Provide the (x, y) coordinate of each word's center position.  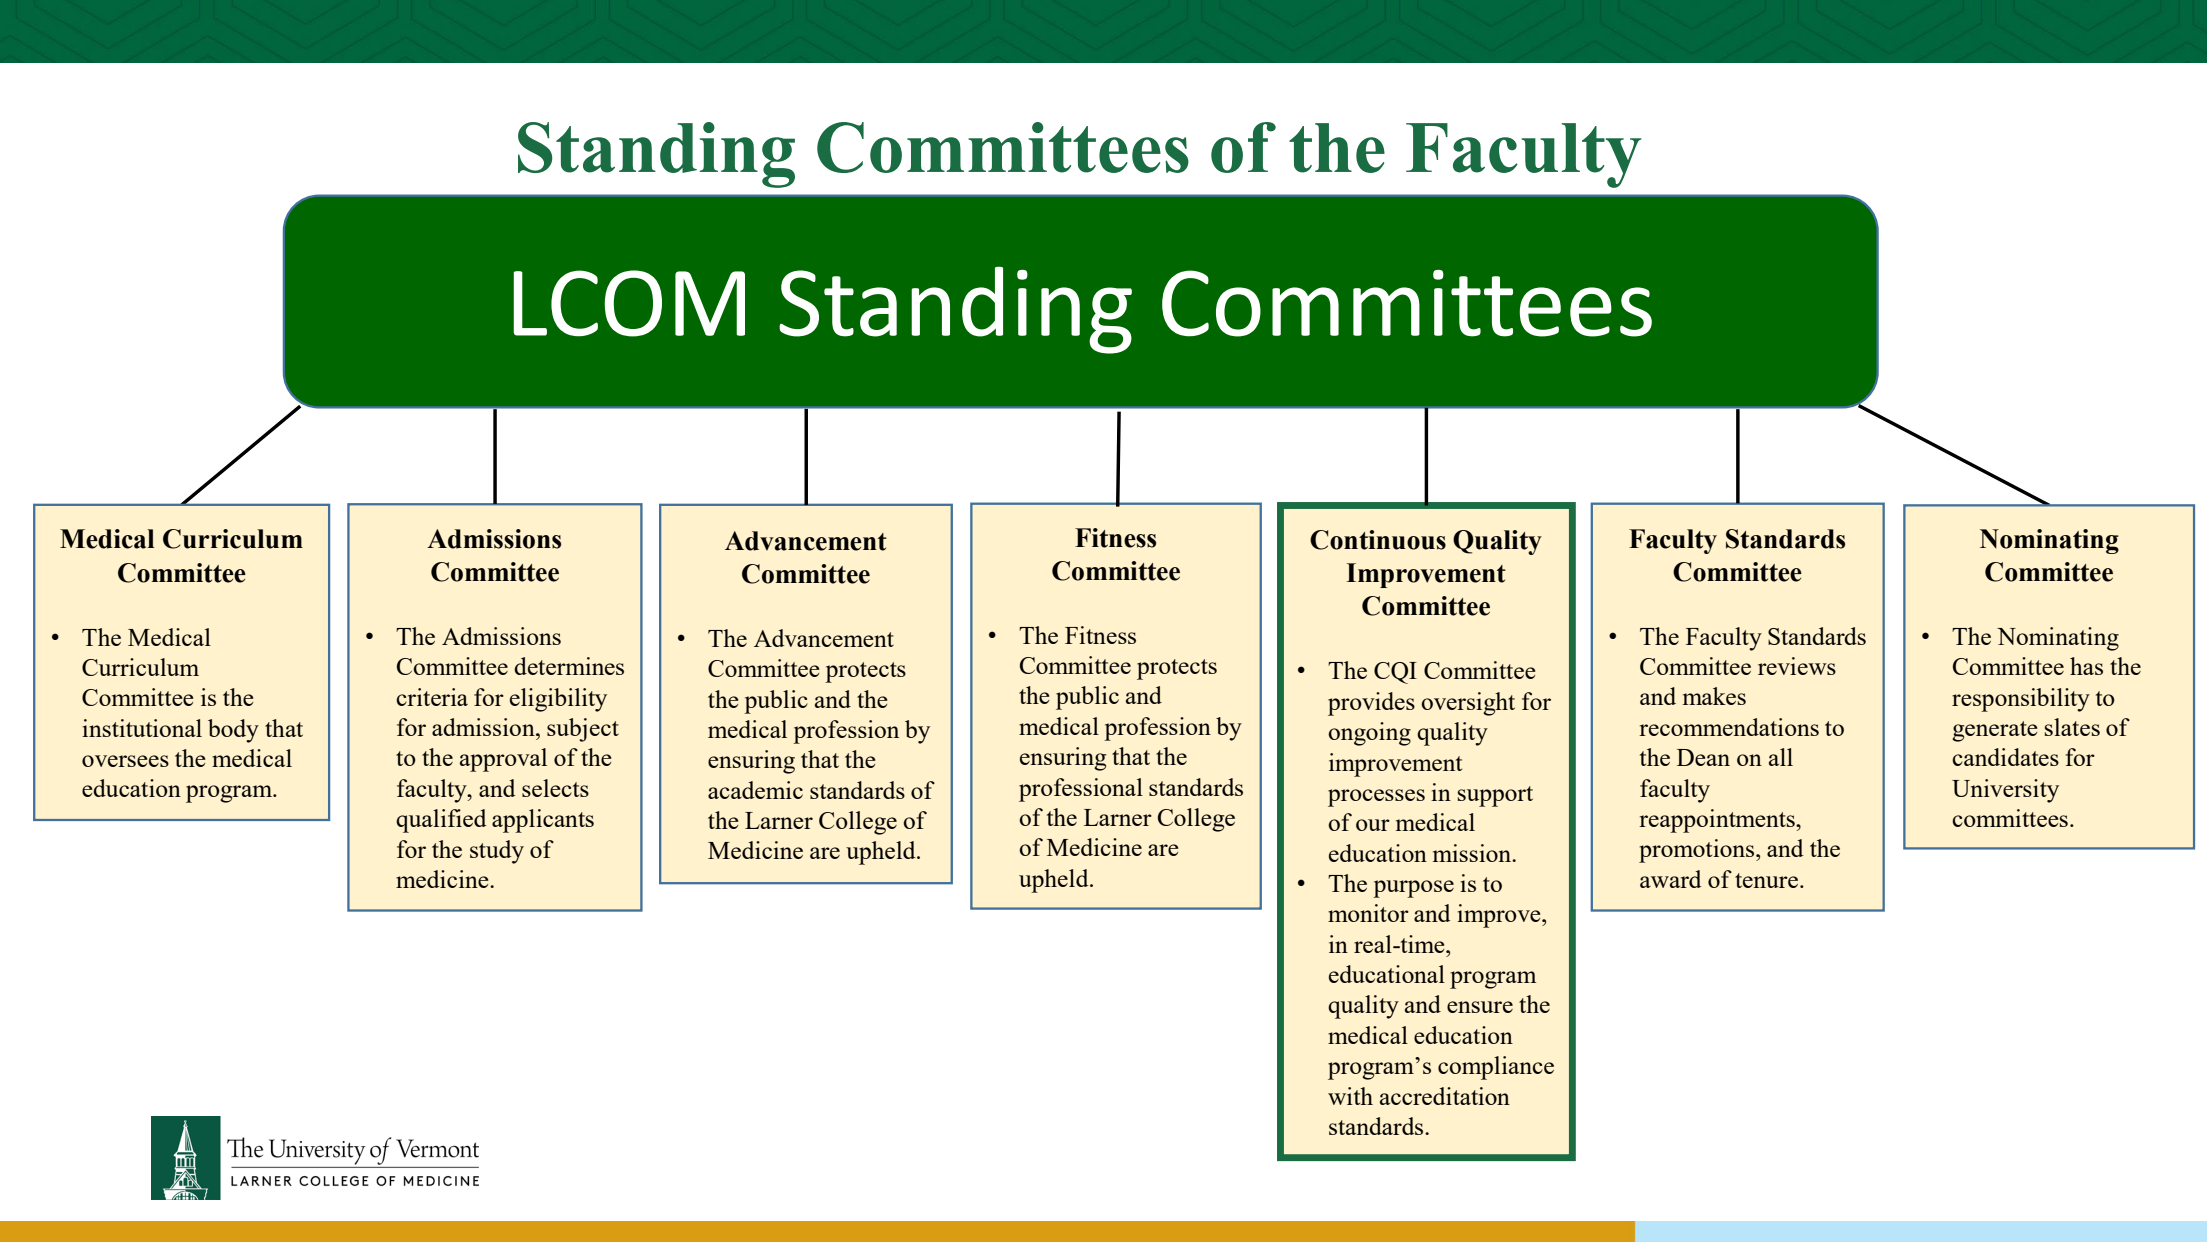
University (2005, 791)
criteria (432, 697)
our (1373, 825)
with (1350, 1096)
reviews (1797, 666)
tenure (1766, 880)
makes (1714, 696)
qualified (441, 821)
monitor (1368, 913)
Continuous (1378, 540)
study (497, 852)
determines (569, 666)
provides (1371, 704)
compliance (1496, 1068)
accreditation (1445, 1096)
